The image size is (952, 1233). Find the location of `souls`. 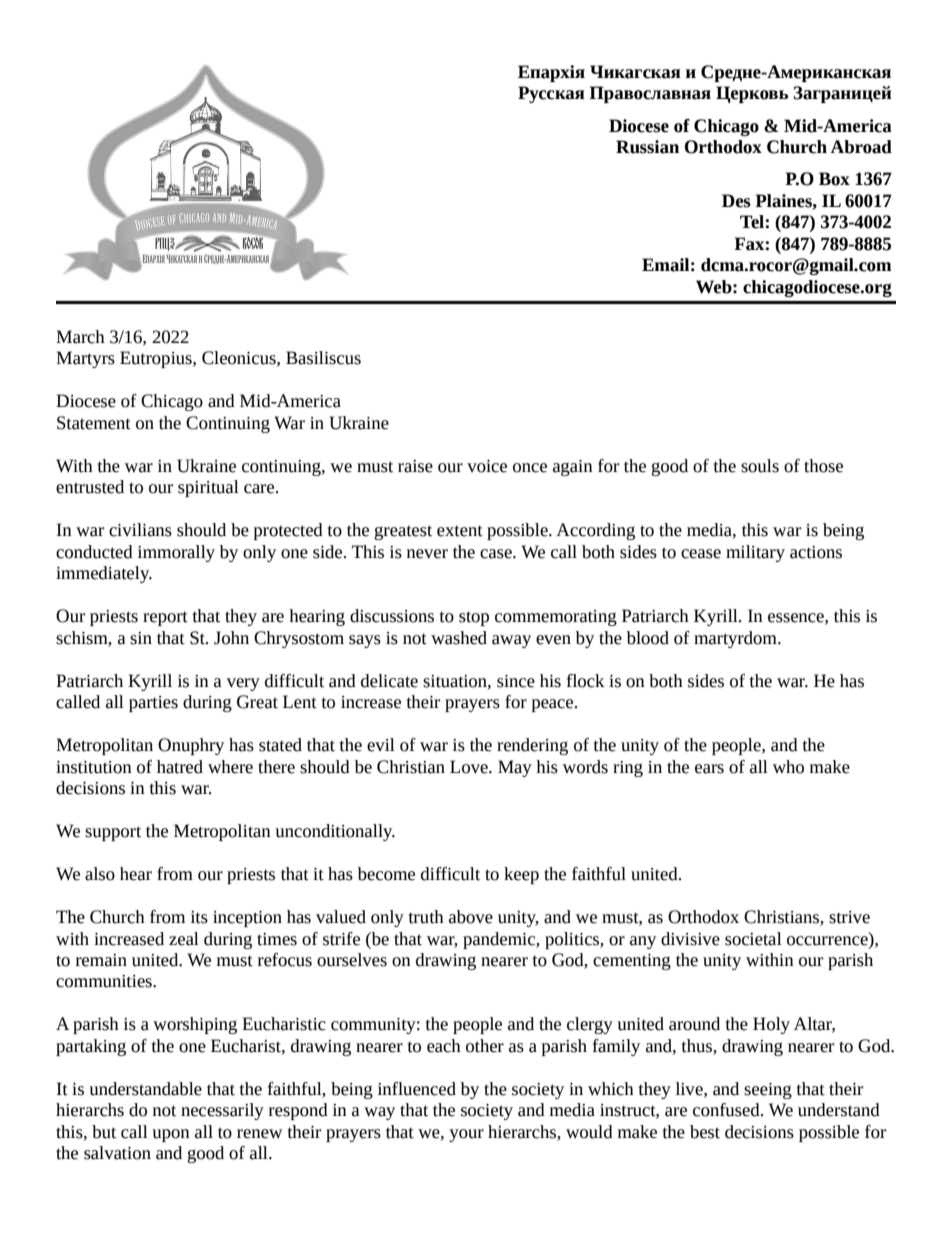

souls is located at coordinates (760, 466).
